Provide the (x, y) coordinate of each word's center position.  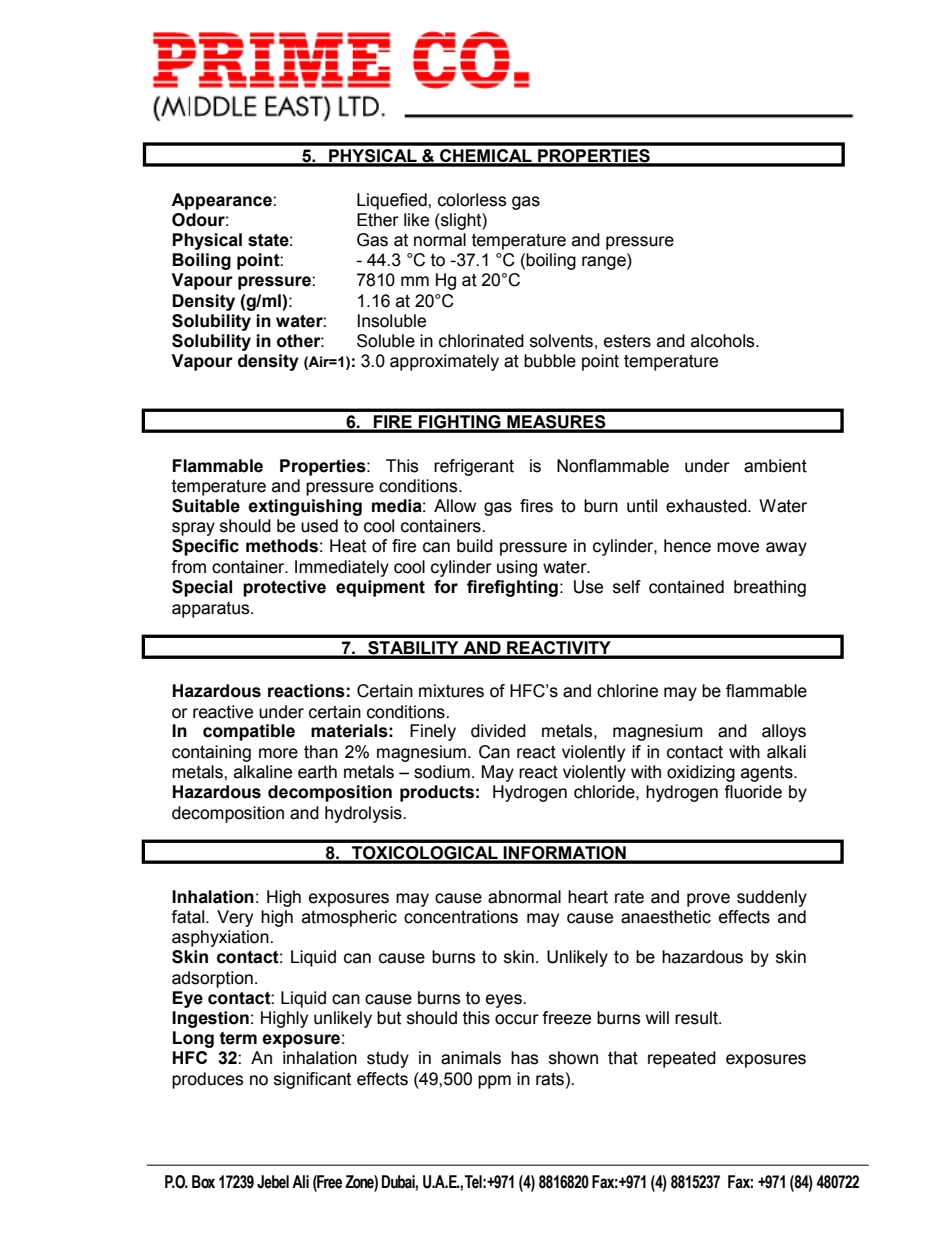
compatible (249, 732)
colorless (472, 200)
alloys (784, 732)
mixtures (451, 691)
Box (203, 1182)
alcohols (724, 341)
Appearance (222, 201)
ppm (494, 1082)
